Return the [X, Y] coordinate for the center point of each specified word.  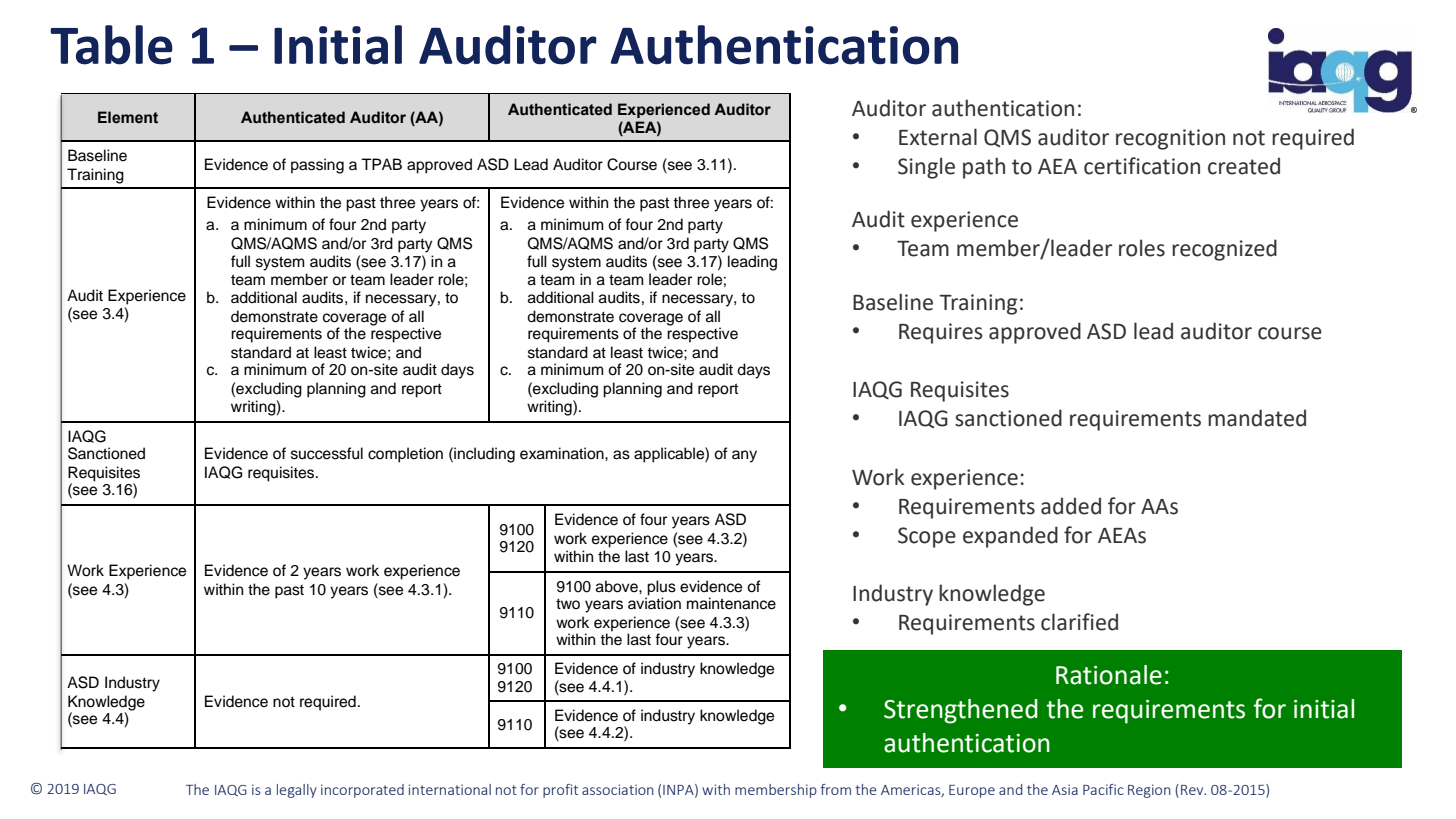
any [744, 456]
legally [297, 791]
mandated [1257, 418]
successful [327, 453]
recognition [1170, 139]
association [618, 789]
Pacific [1103, 789]
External [938, 137]
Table [111, 45]
